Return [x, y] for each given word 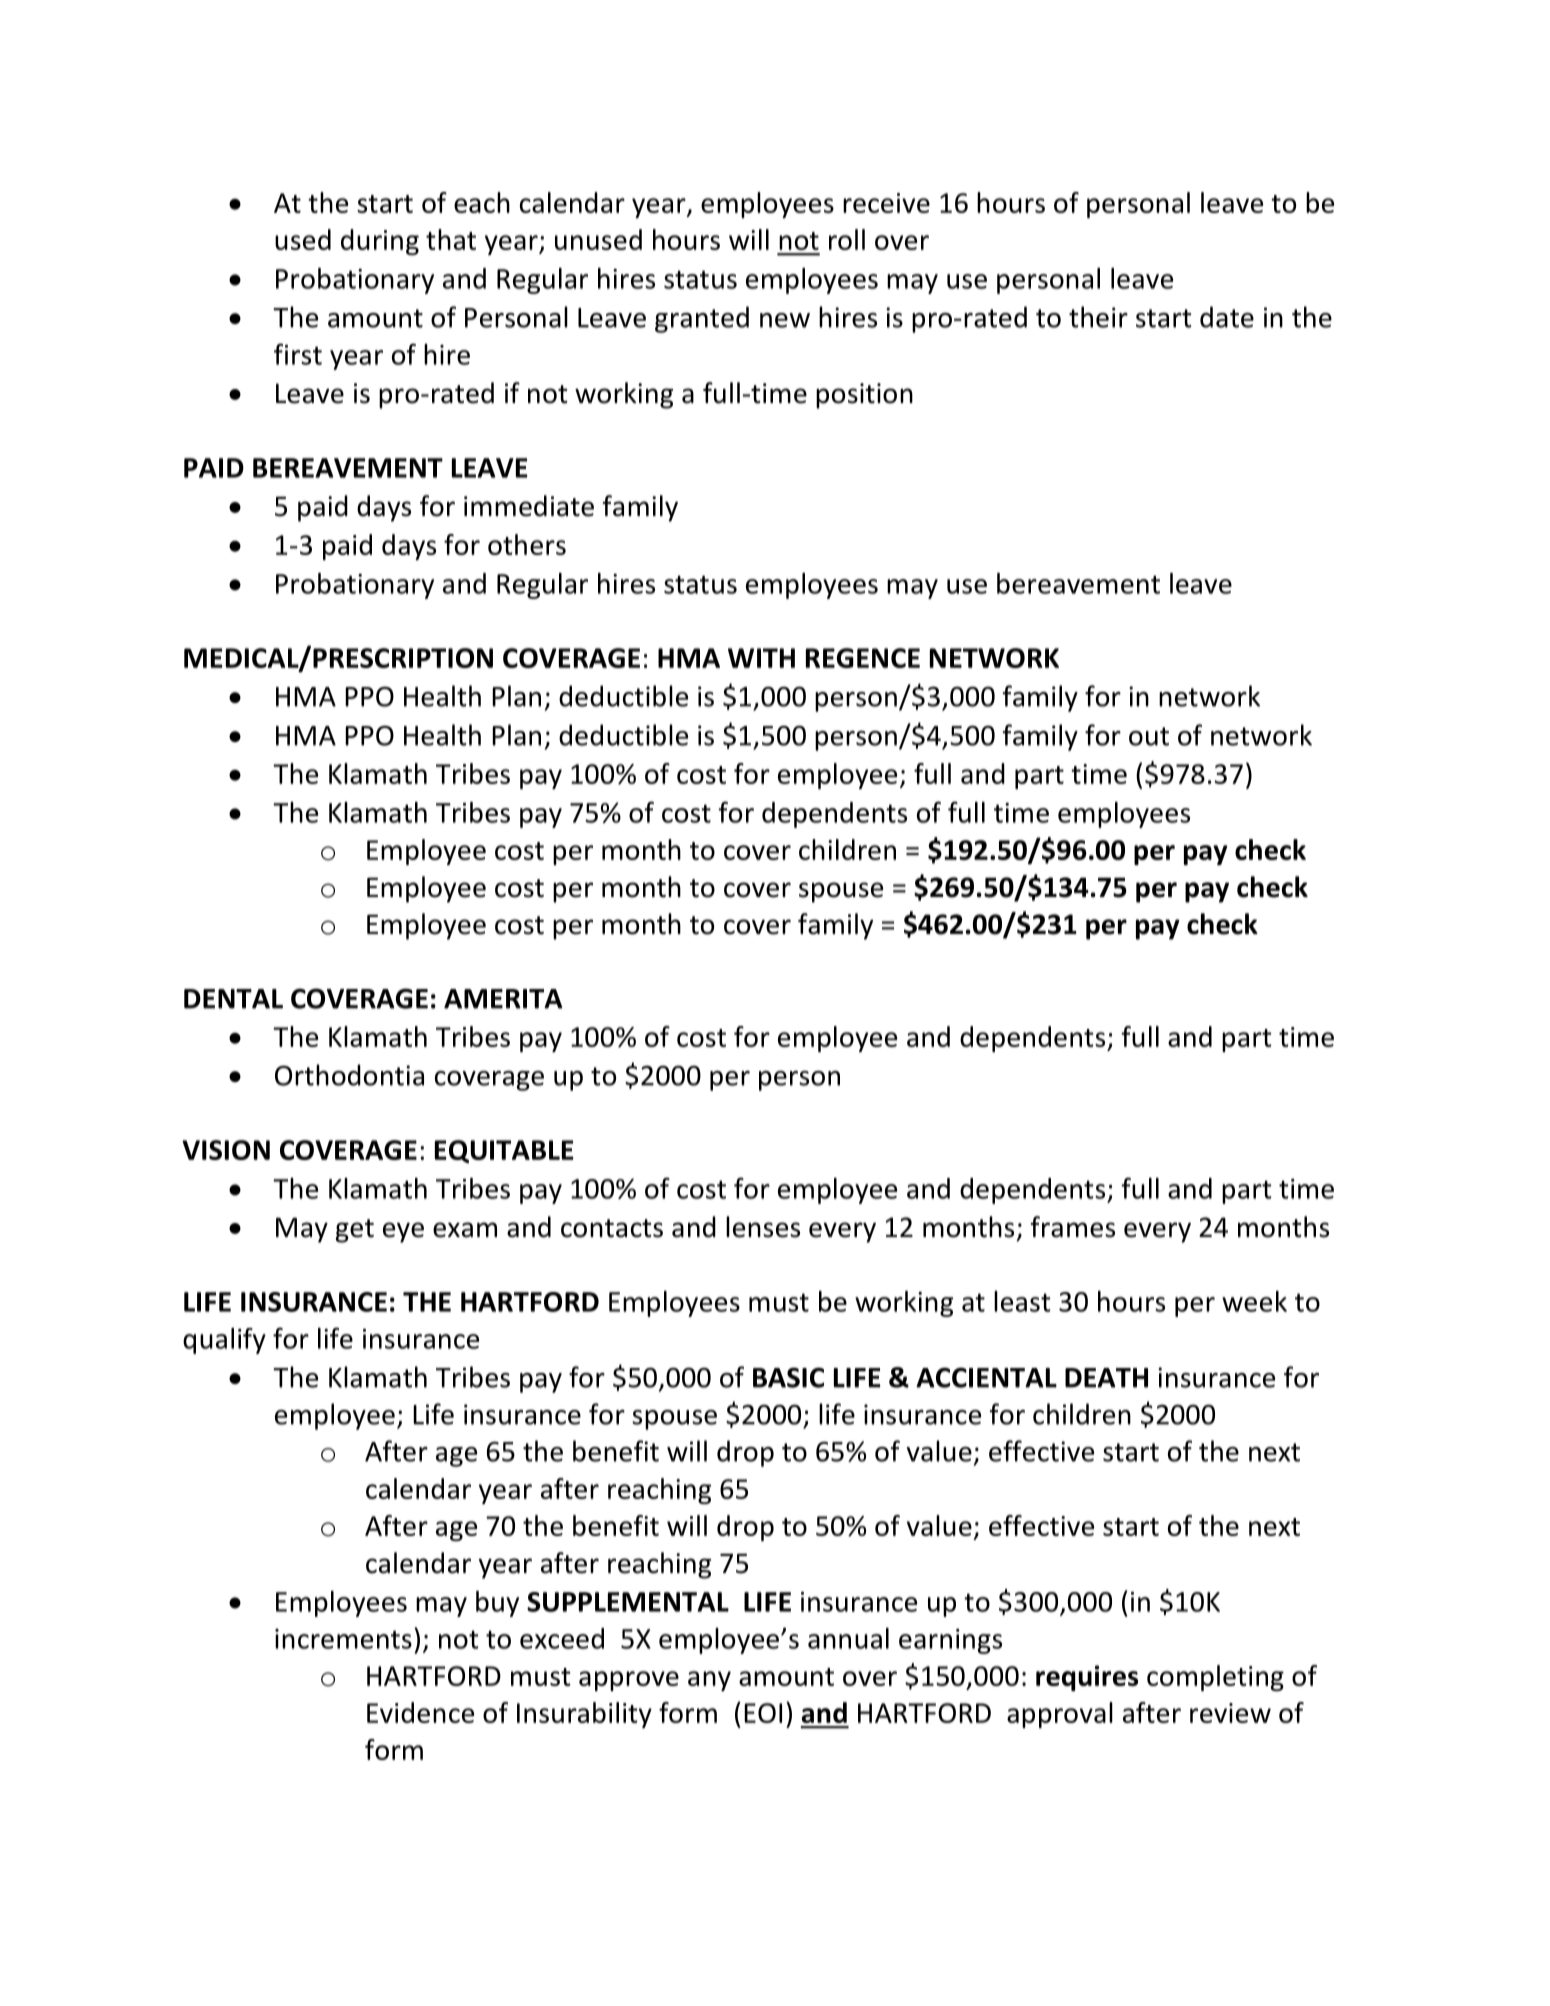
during [380, 242]
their [1098, 317]
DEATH [1106, 1378]
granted [702, 319]
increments [343, 1639]
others [527, 544]
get [355, 1231]
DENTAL [233, 999]
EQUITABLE [504, 1151]
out [1149, 736]
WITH [761, 658]
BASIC [788, 1377]
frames [1073, 1227]
